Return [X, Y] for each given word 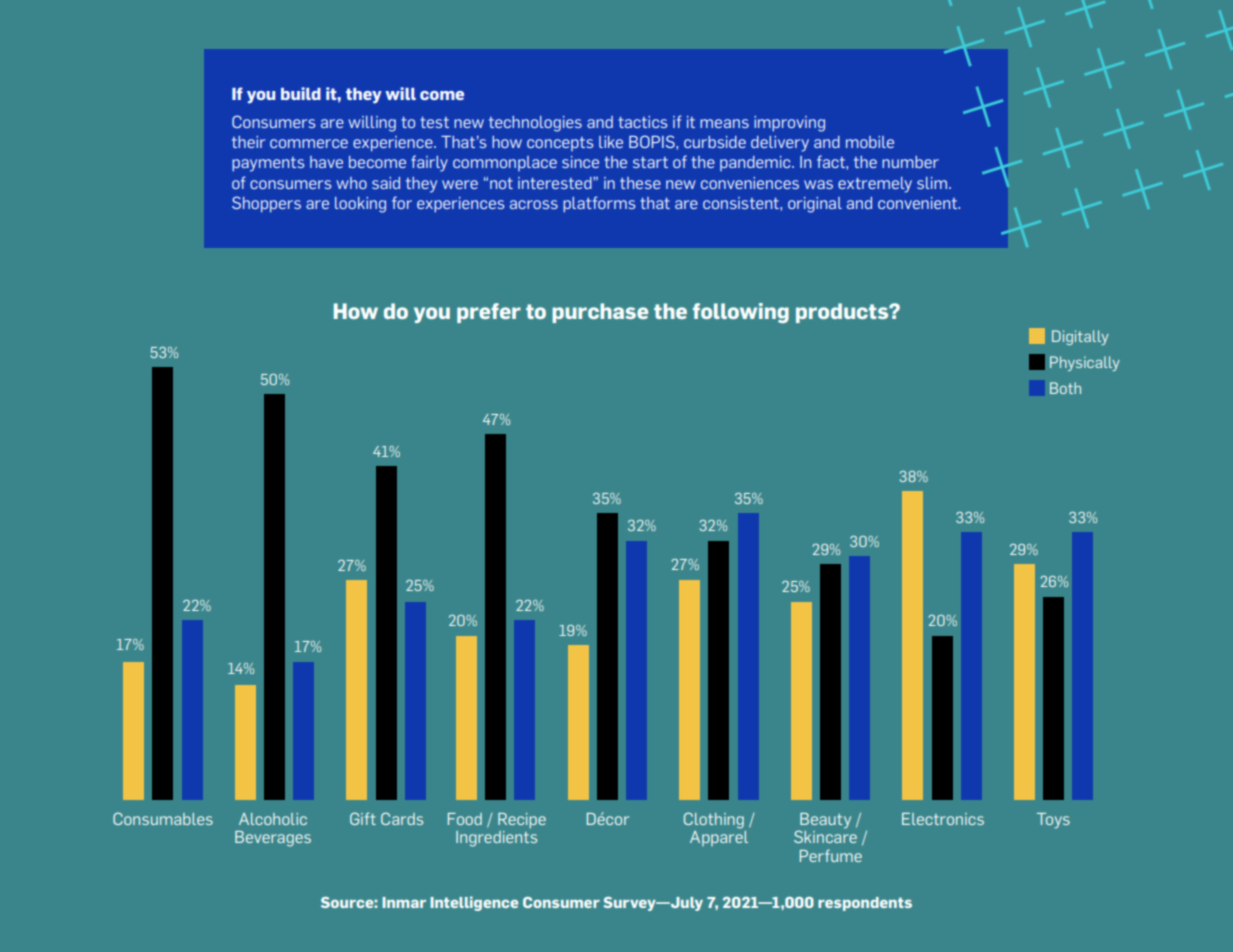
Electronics [943, 819]
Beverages [273, 839]
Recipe [522, 820]
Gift [363, 818]
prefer [489, 313]
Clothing [714, 820]
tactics [643, 122]
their [248, 142]
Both [1065, 388]
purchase [600, 313]
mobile [870, 142]
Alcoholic [273, 819]
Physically [1085, 363]
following [741, 313]
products [843, 313]
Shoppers [266, 204]
